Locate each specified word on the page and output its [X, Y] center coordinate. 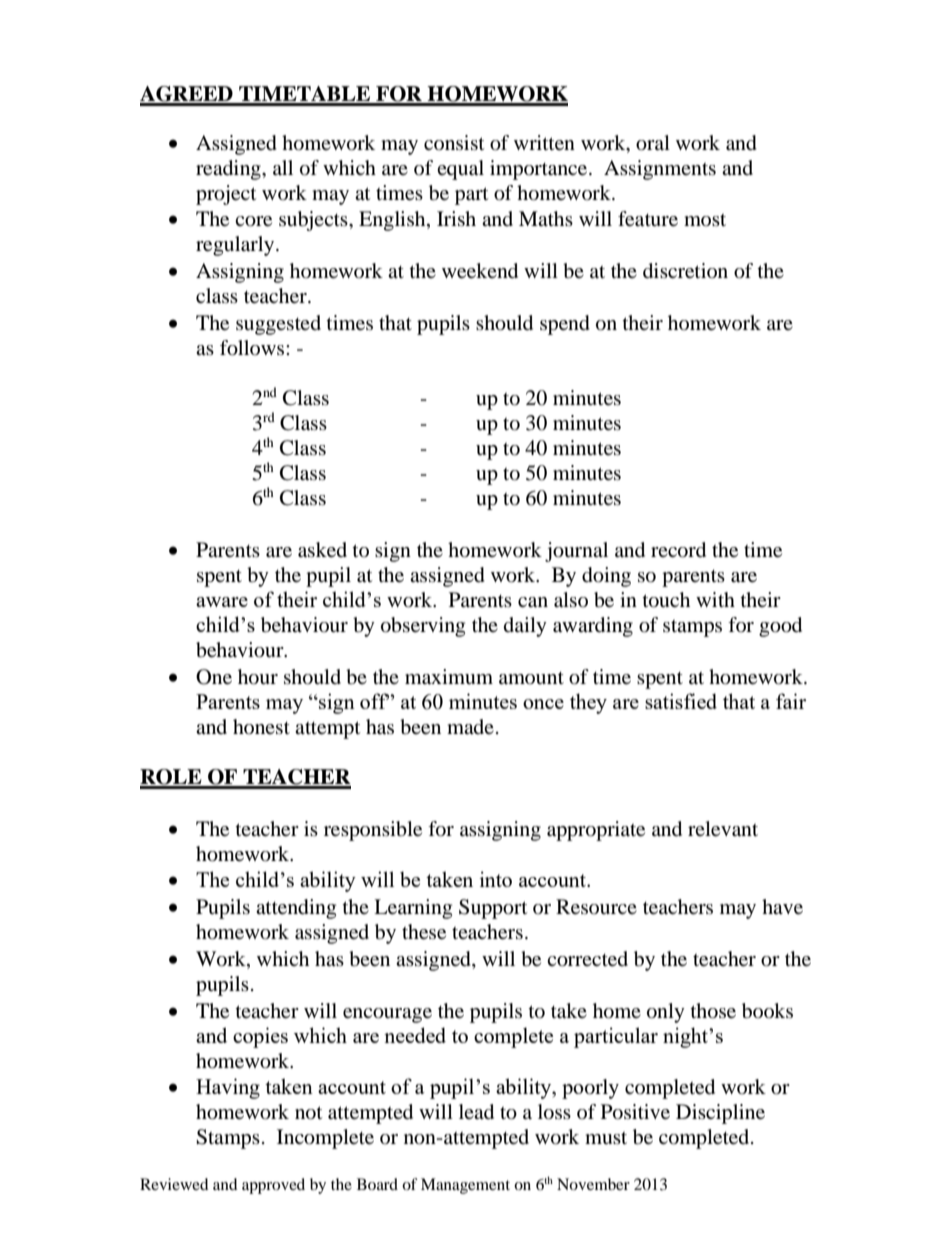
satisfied [681, 701]
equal [460, 170]
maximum [449, 677]
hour [258, 677]
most [705, 220]
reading [229, 170]
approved [273, 1186]
